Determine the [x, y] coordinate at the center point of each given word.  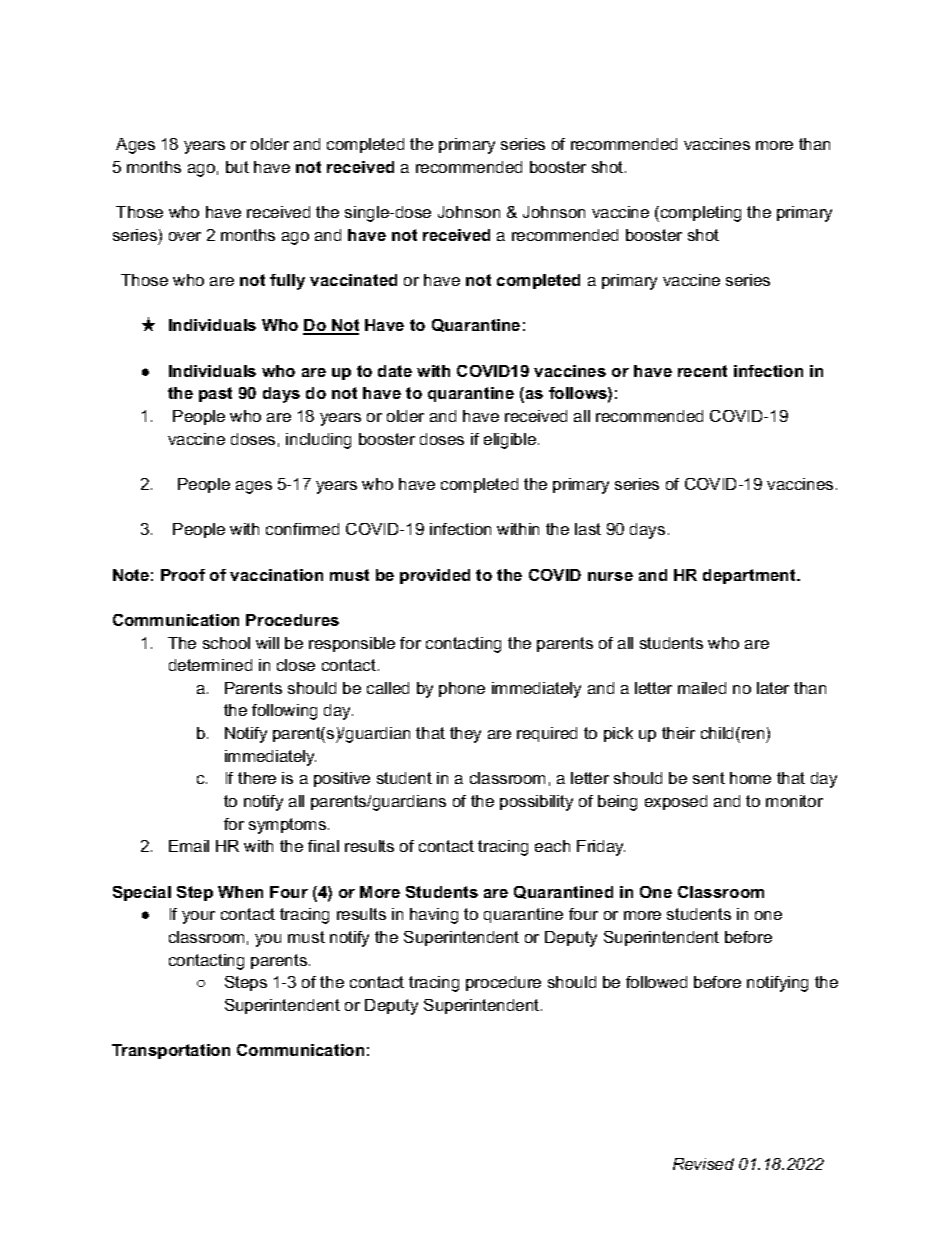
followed [656, 982]
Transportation [171, 1051]
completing [701, 214]
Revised [703, 1164]
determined [210, 665]
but [237, 167]
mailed [702, 688]
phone [462, 689]
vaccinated [353, 280]
